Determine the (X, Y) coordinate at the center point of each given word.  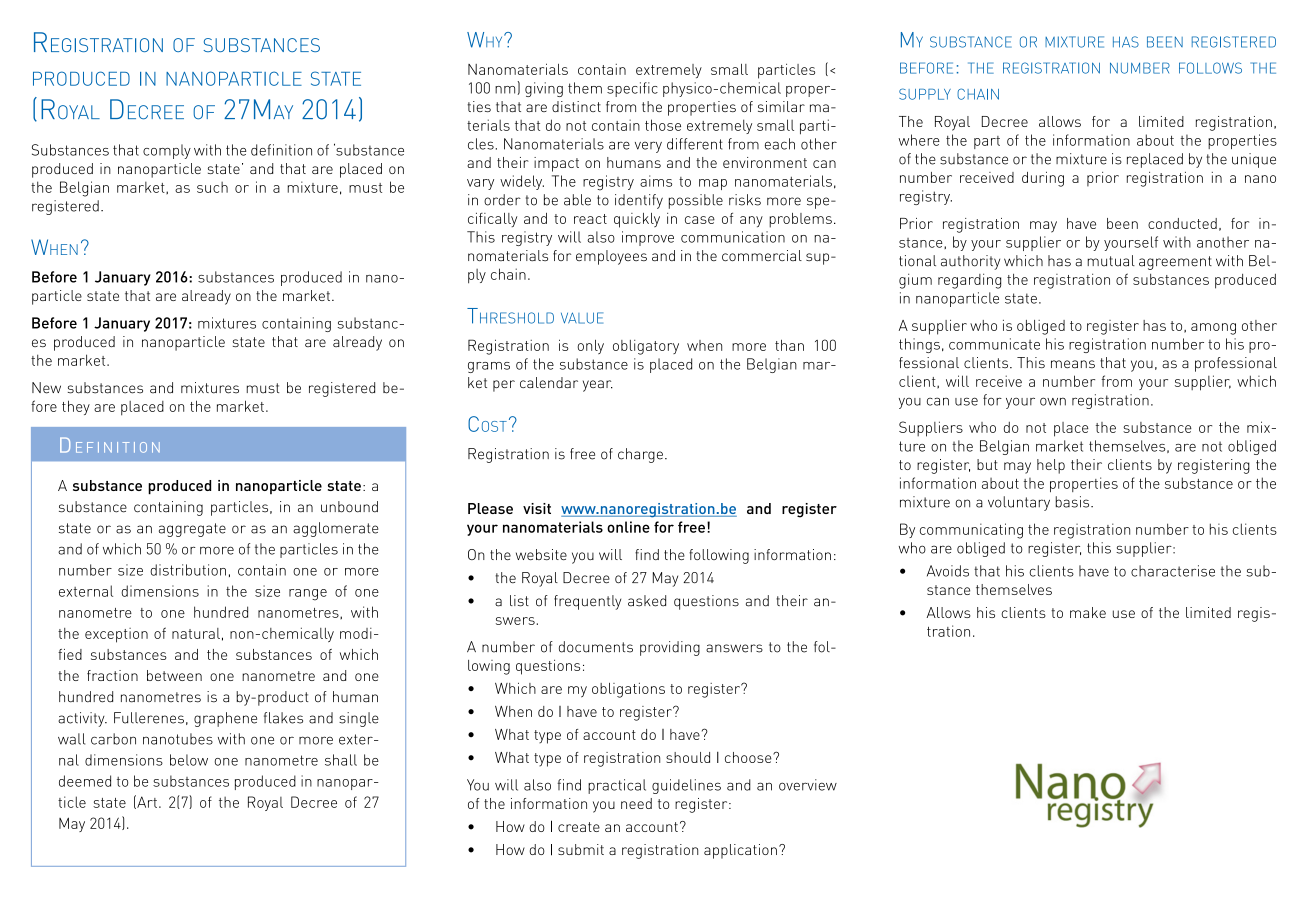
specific (632, 89)
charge (640, 455)
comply (167, 151)
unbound (349, 507)
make (1088, 612)
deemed (85, 781)
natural (196, 633)
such (212, 187)
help (1051, 466)
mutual (1111, 261)
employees (611, 257)
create (579, 827)
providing (670, 648)
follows (1210, 68)
